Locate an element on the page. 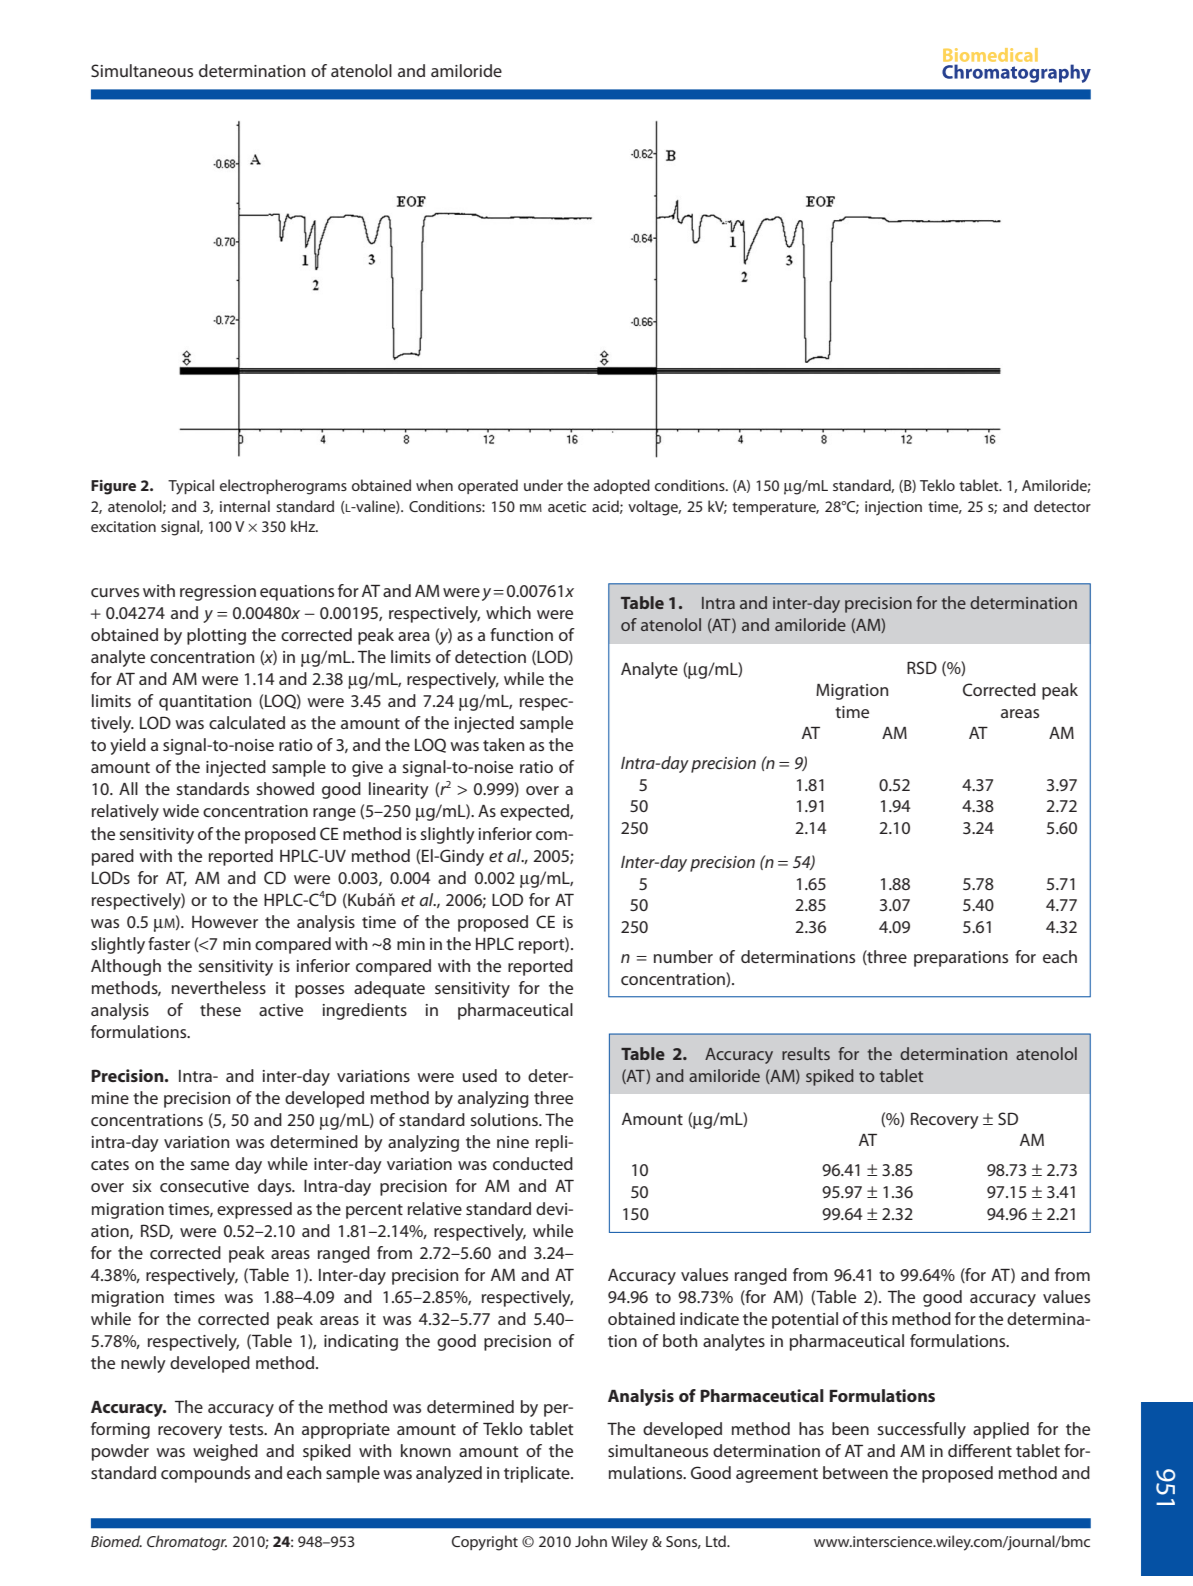  Typical is located at coordinates (191, 487).
